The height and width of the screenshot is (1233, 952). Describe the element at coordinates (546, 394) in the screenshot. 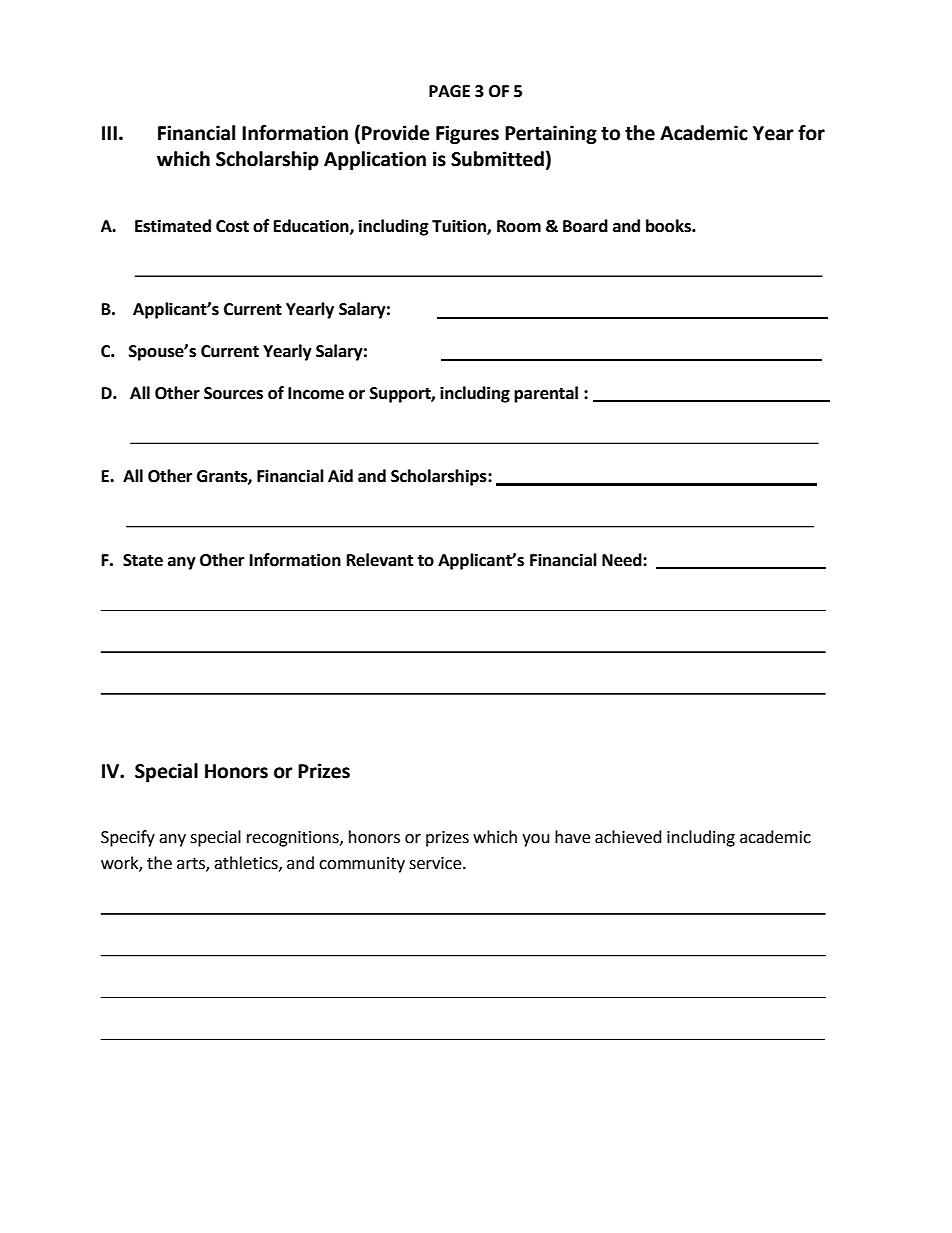

I see `parental` at that location.
